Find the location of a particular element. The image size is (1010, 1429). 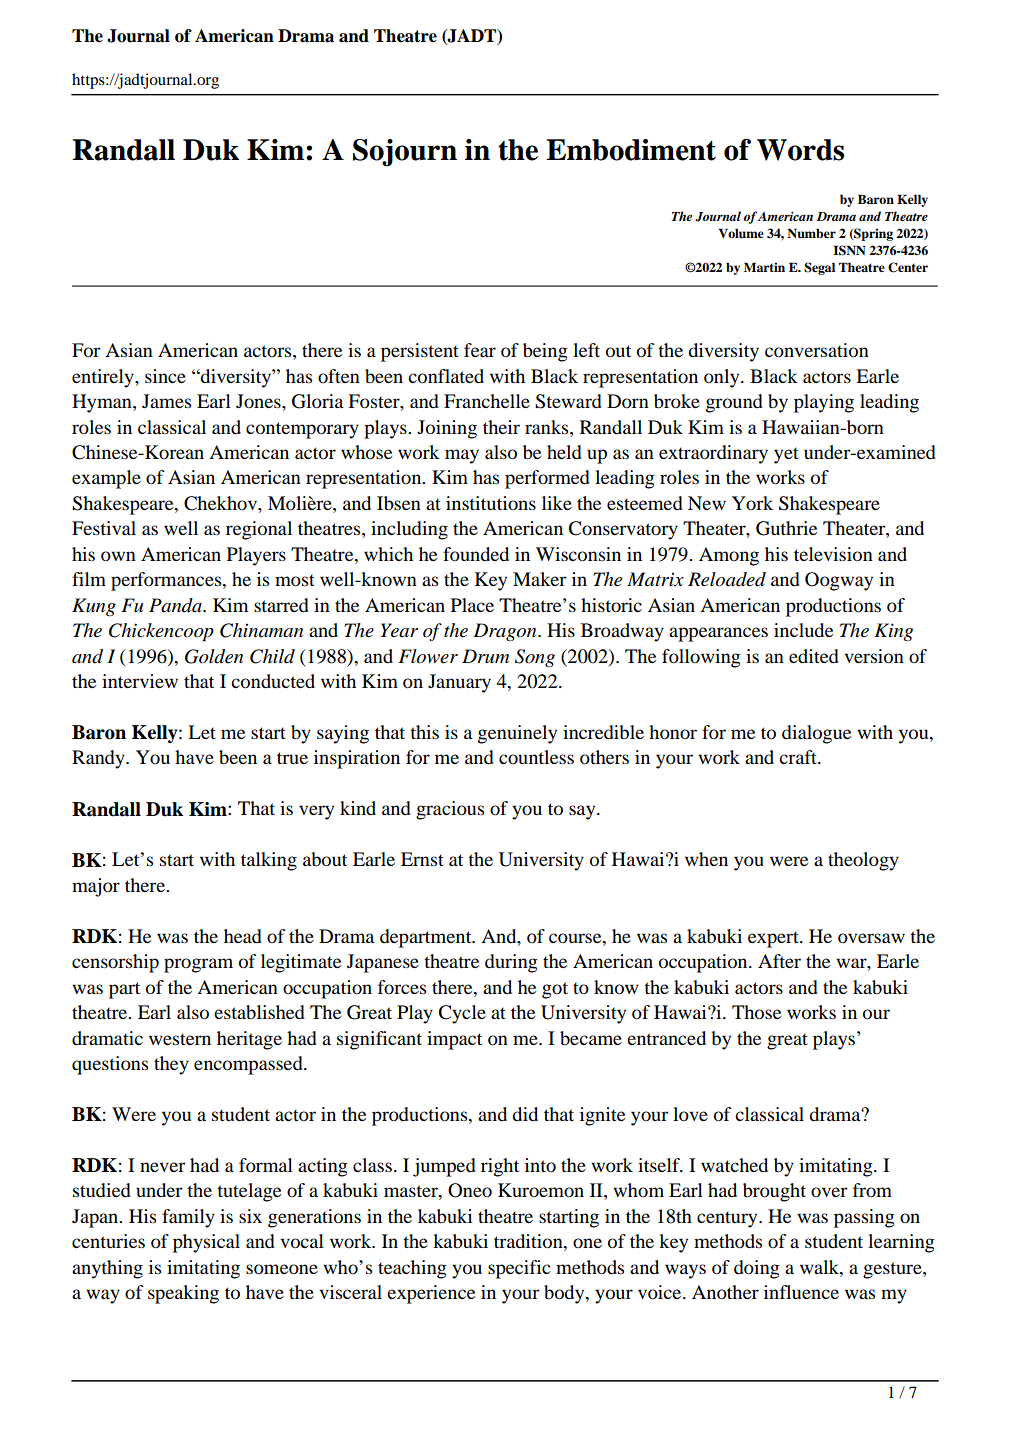

yet is located at coordinates (786, 455).
